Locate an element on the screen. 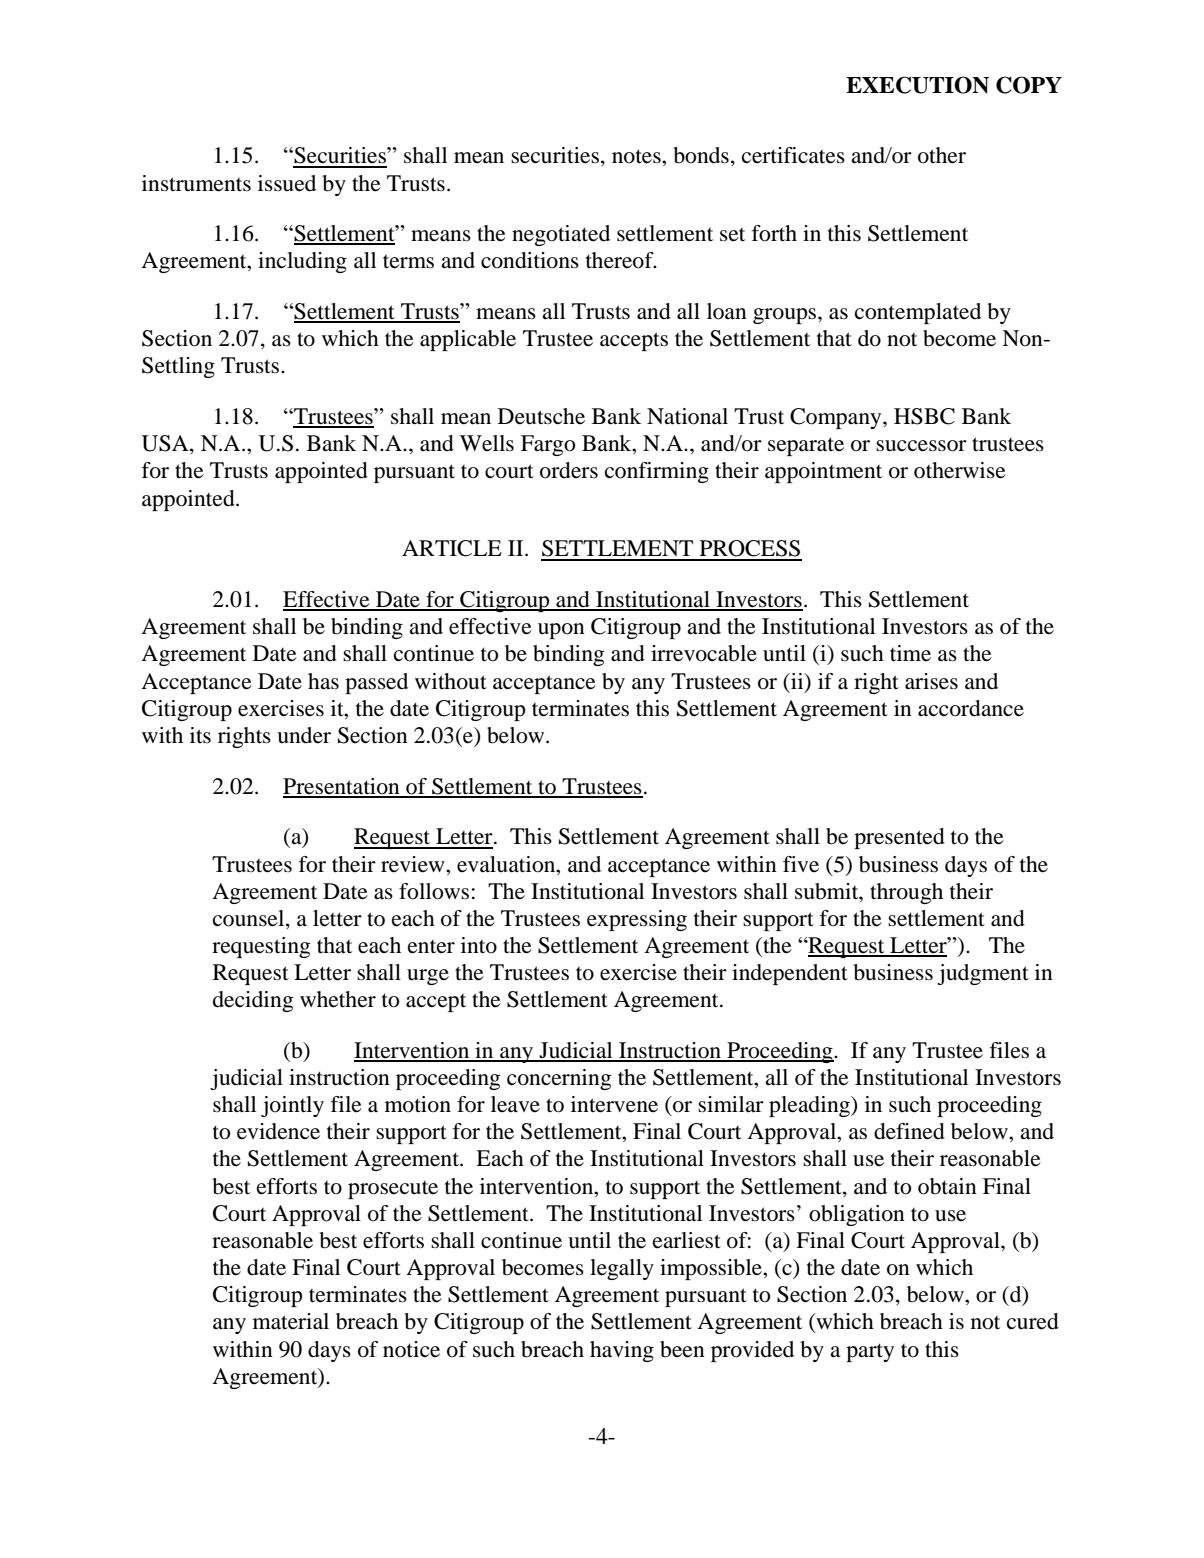 The image size is (1204, 1558). material is located at coordinates (291, 1321).
